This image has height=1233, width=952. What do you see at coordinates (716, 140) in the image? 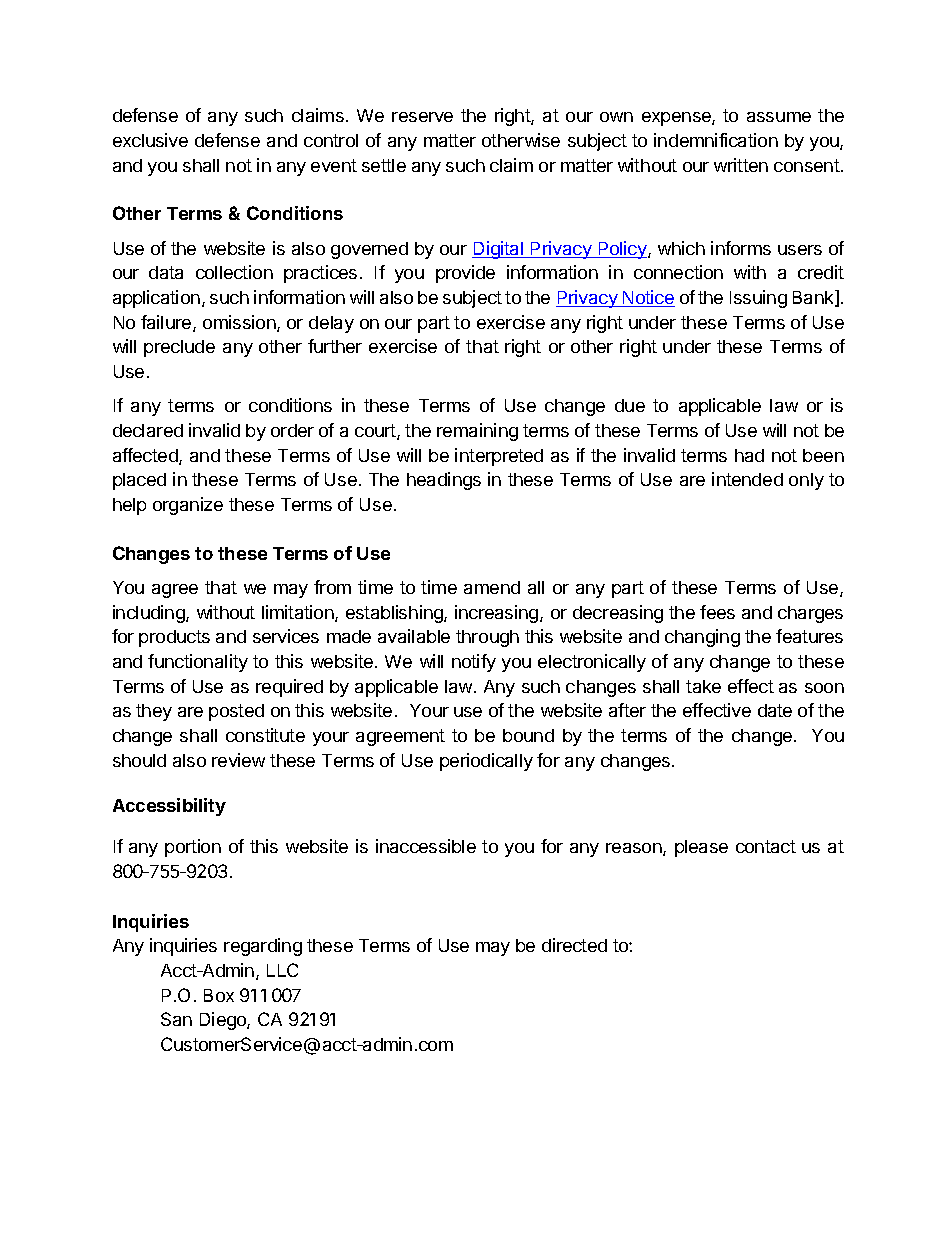
I see `indemnification` at bounding box center [716, 140].
